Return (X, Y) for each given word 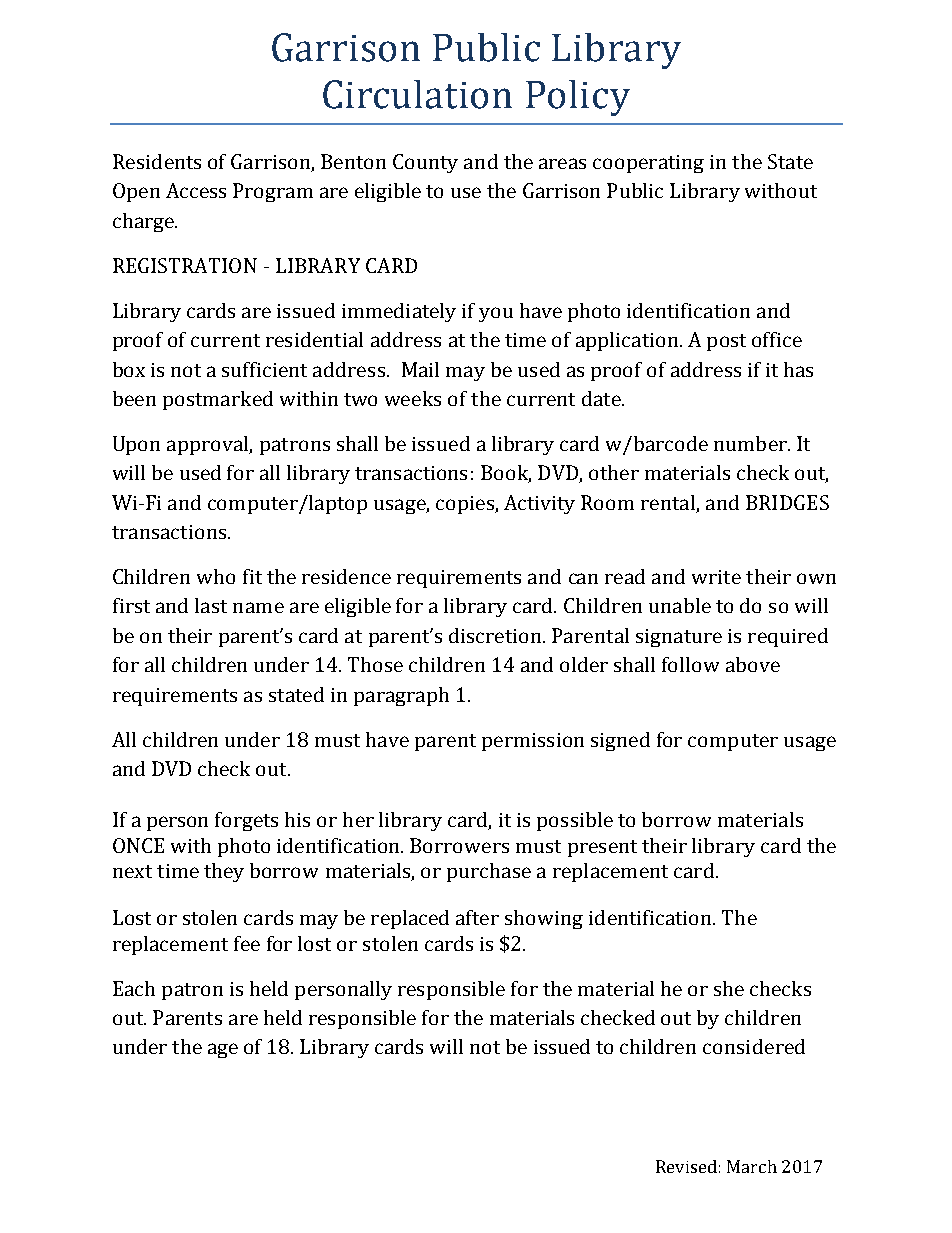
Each (134, 988)
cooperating (648, 164)
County (425, 163)
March (752, 1166)
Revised (686, 1166)
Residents (157, 161)
